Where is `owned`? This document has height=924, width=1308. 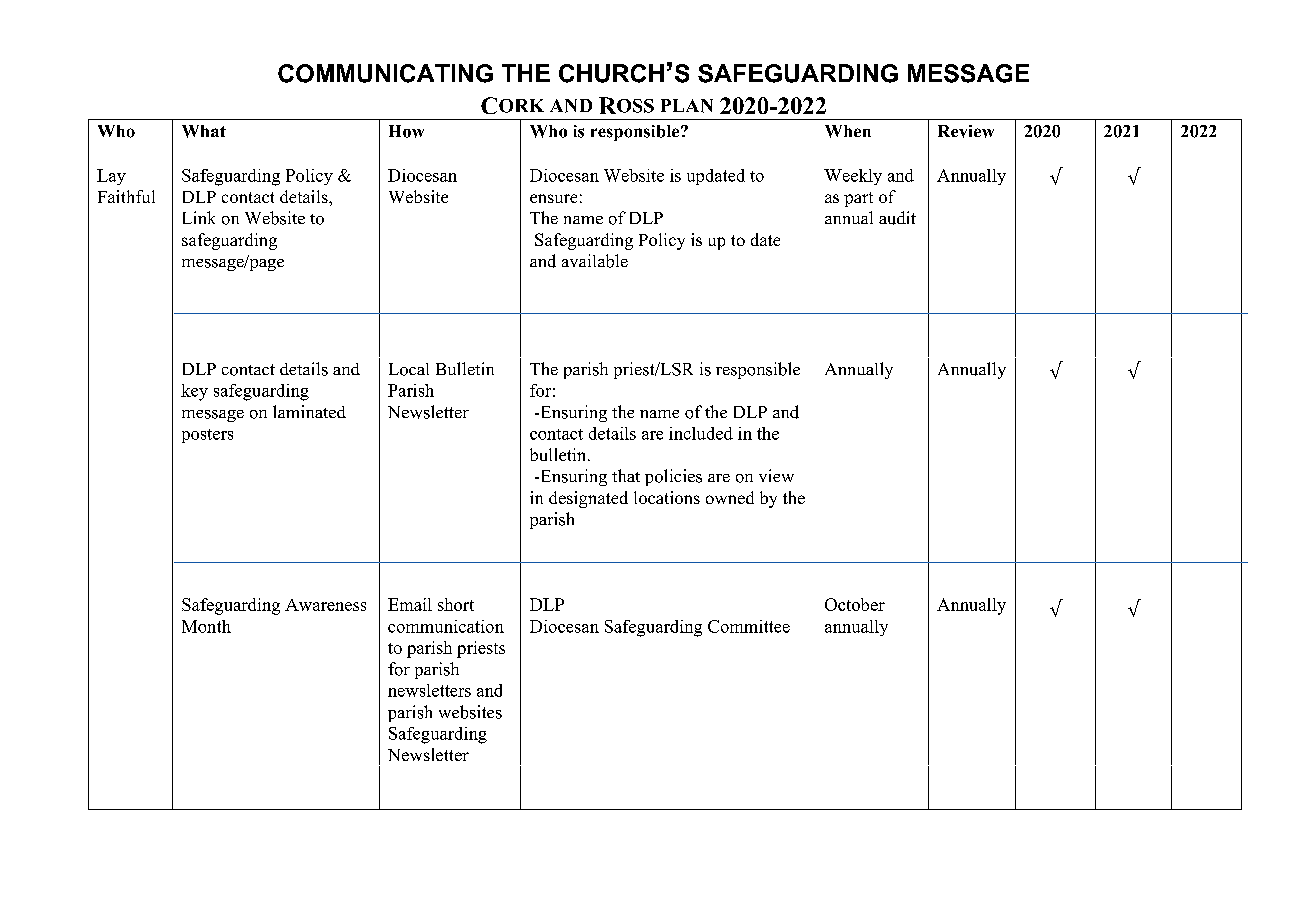 owned is located at coordinates (730, 497).
